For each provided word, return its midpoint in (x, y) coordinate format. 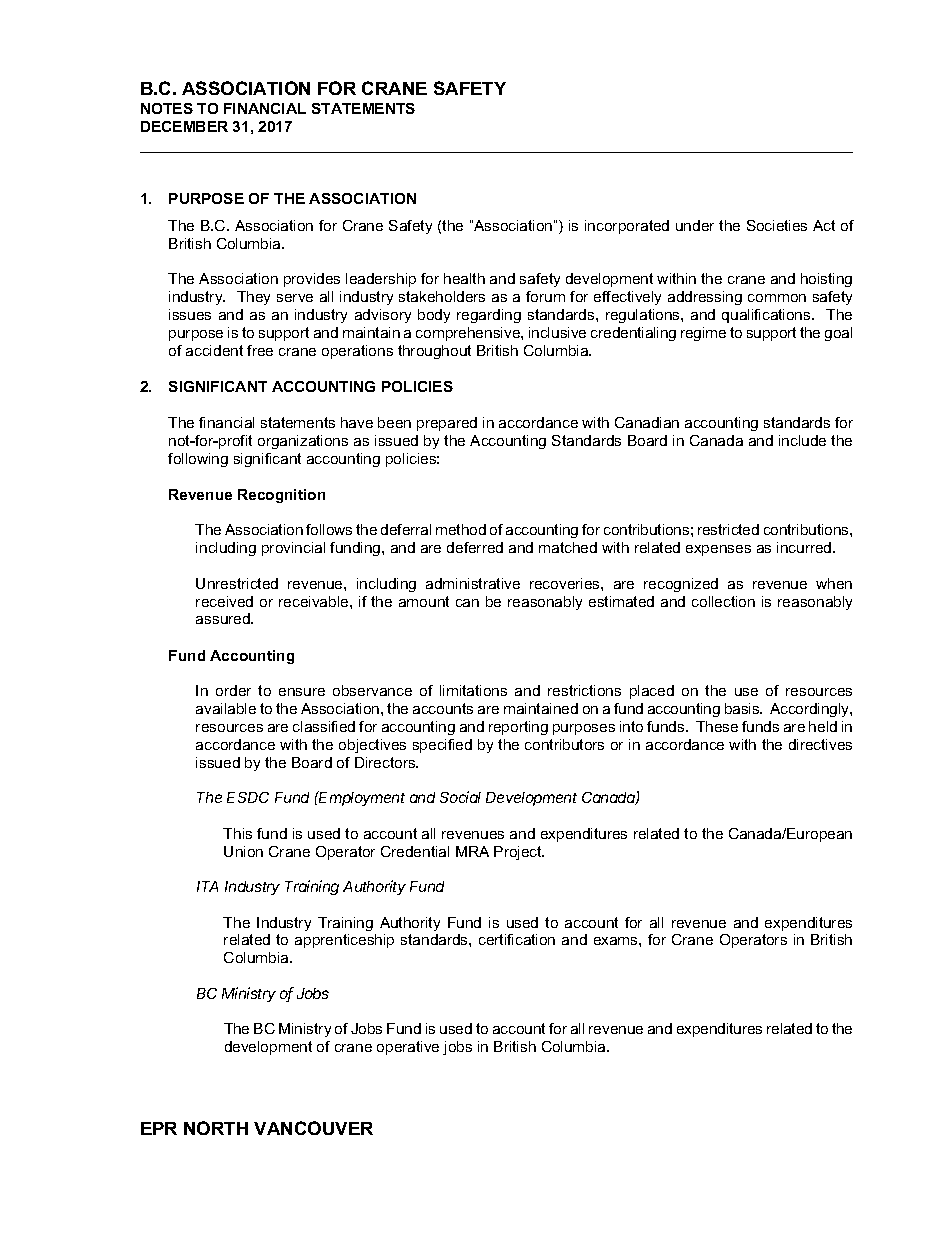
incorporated (627, 227)
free (260, 350)
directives (820, 744)
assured (224, 618)
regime (703, 334)
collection (723, 601)
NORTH (216, 1128)
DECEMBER (184, 126)
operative (408, 1048)
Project (519, 853)
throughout (434, 352)
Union (243, 851)
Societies (777, 225)
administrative (473, 583)
